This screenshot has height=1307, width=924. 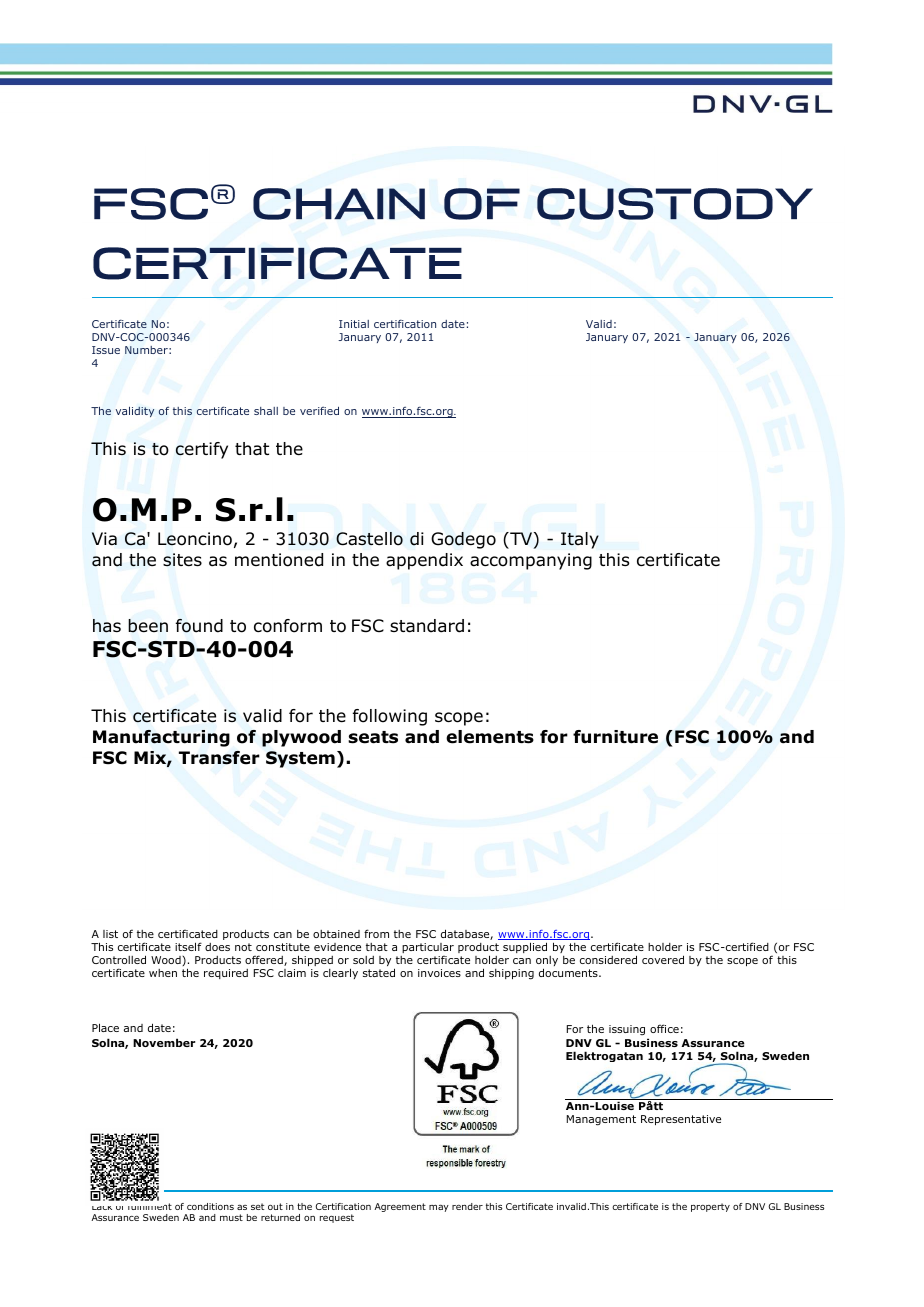 I want to click on conditions, so click(x=210, y=1206).
